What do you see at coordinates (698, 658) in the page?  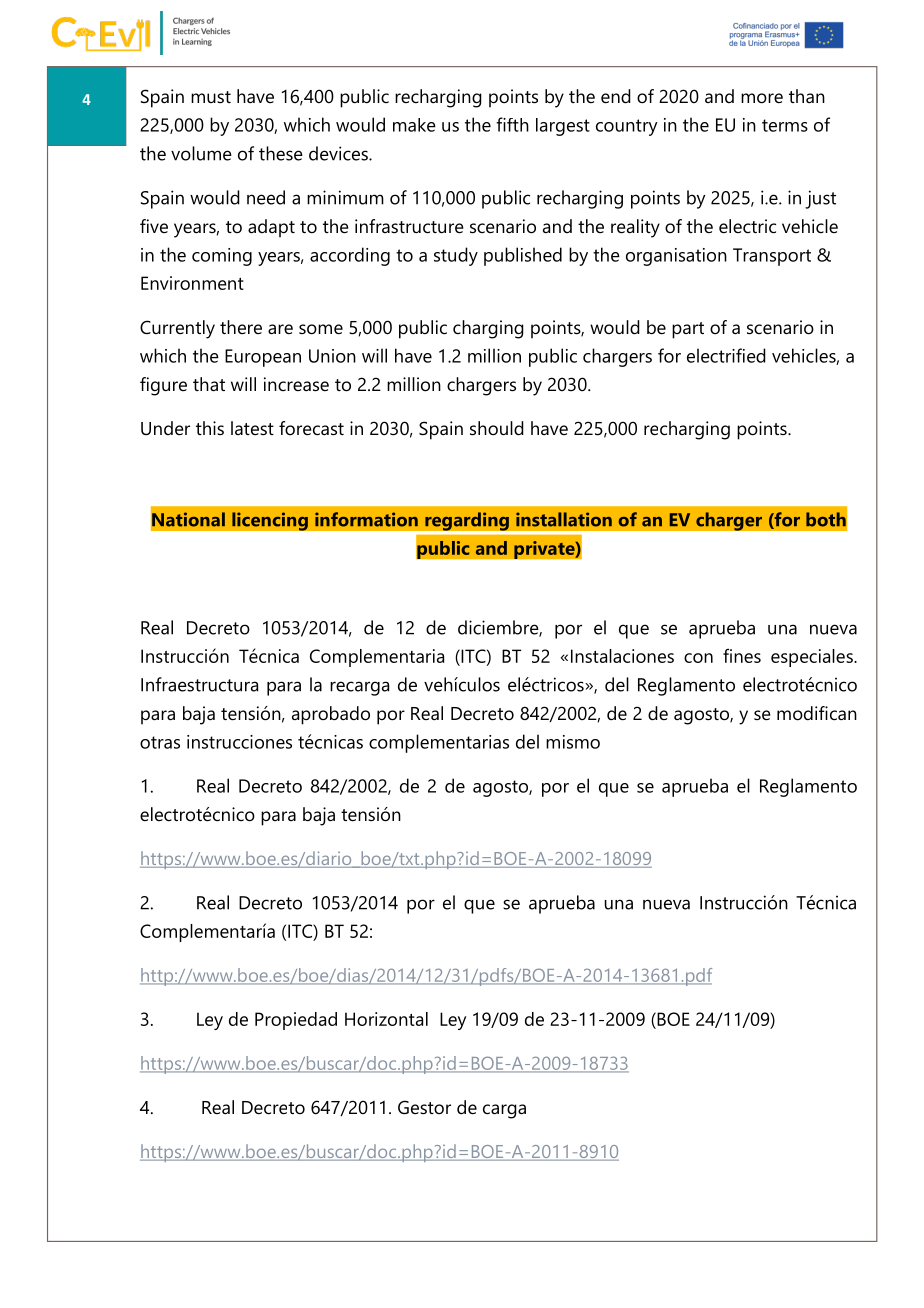 I see `con` at bounding box center [698, 658].
